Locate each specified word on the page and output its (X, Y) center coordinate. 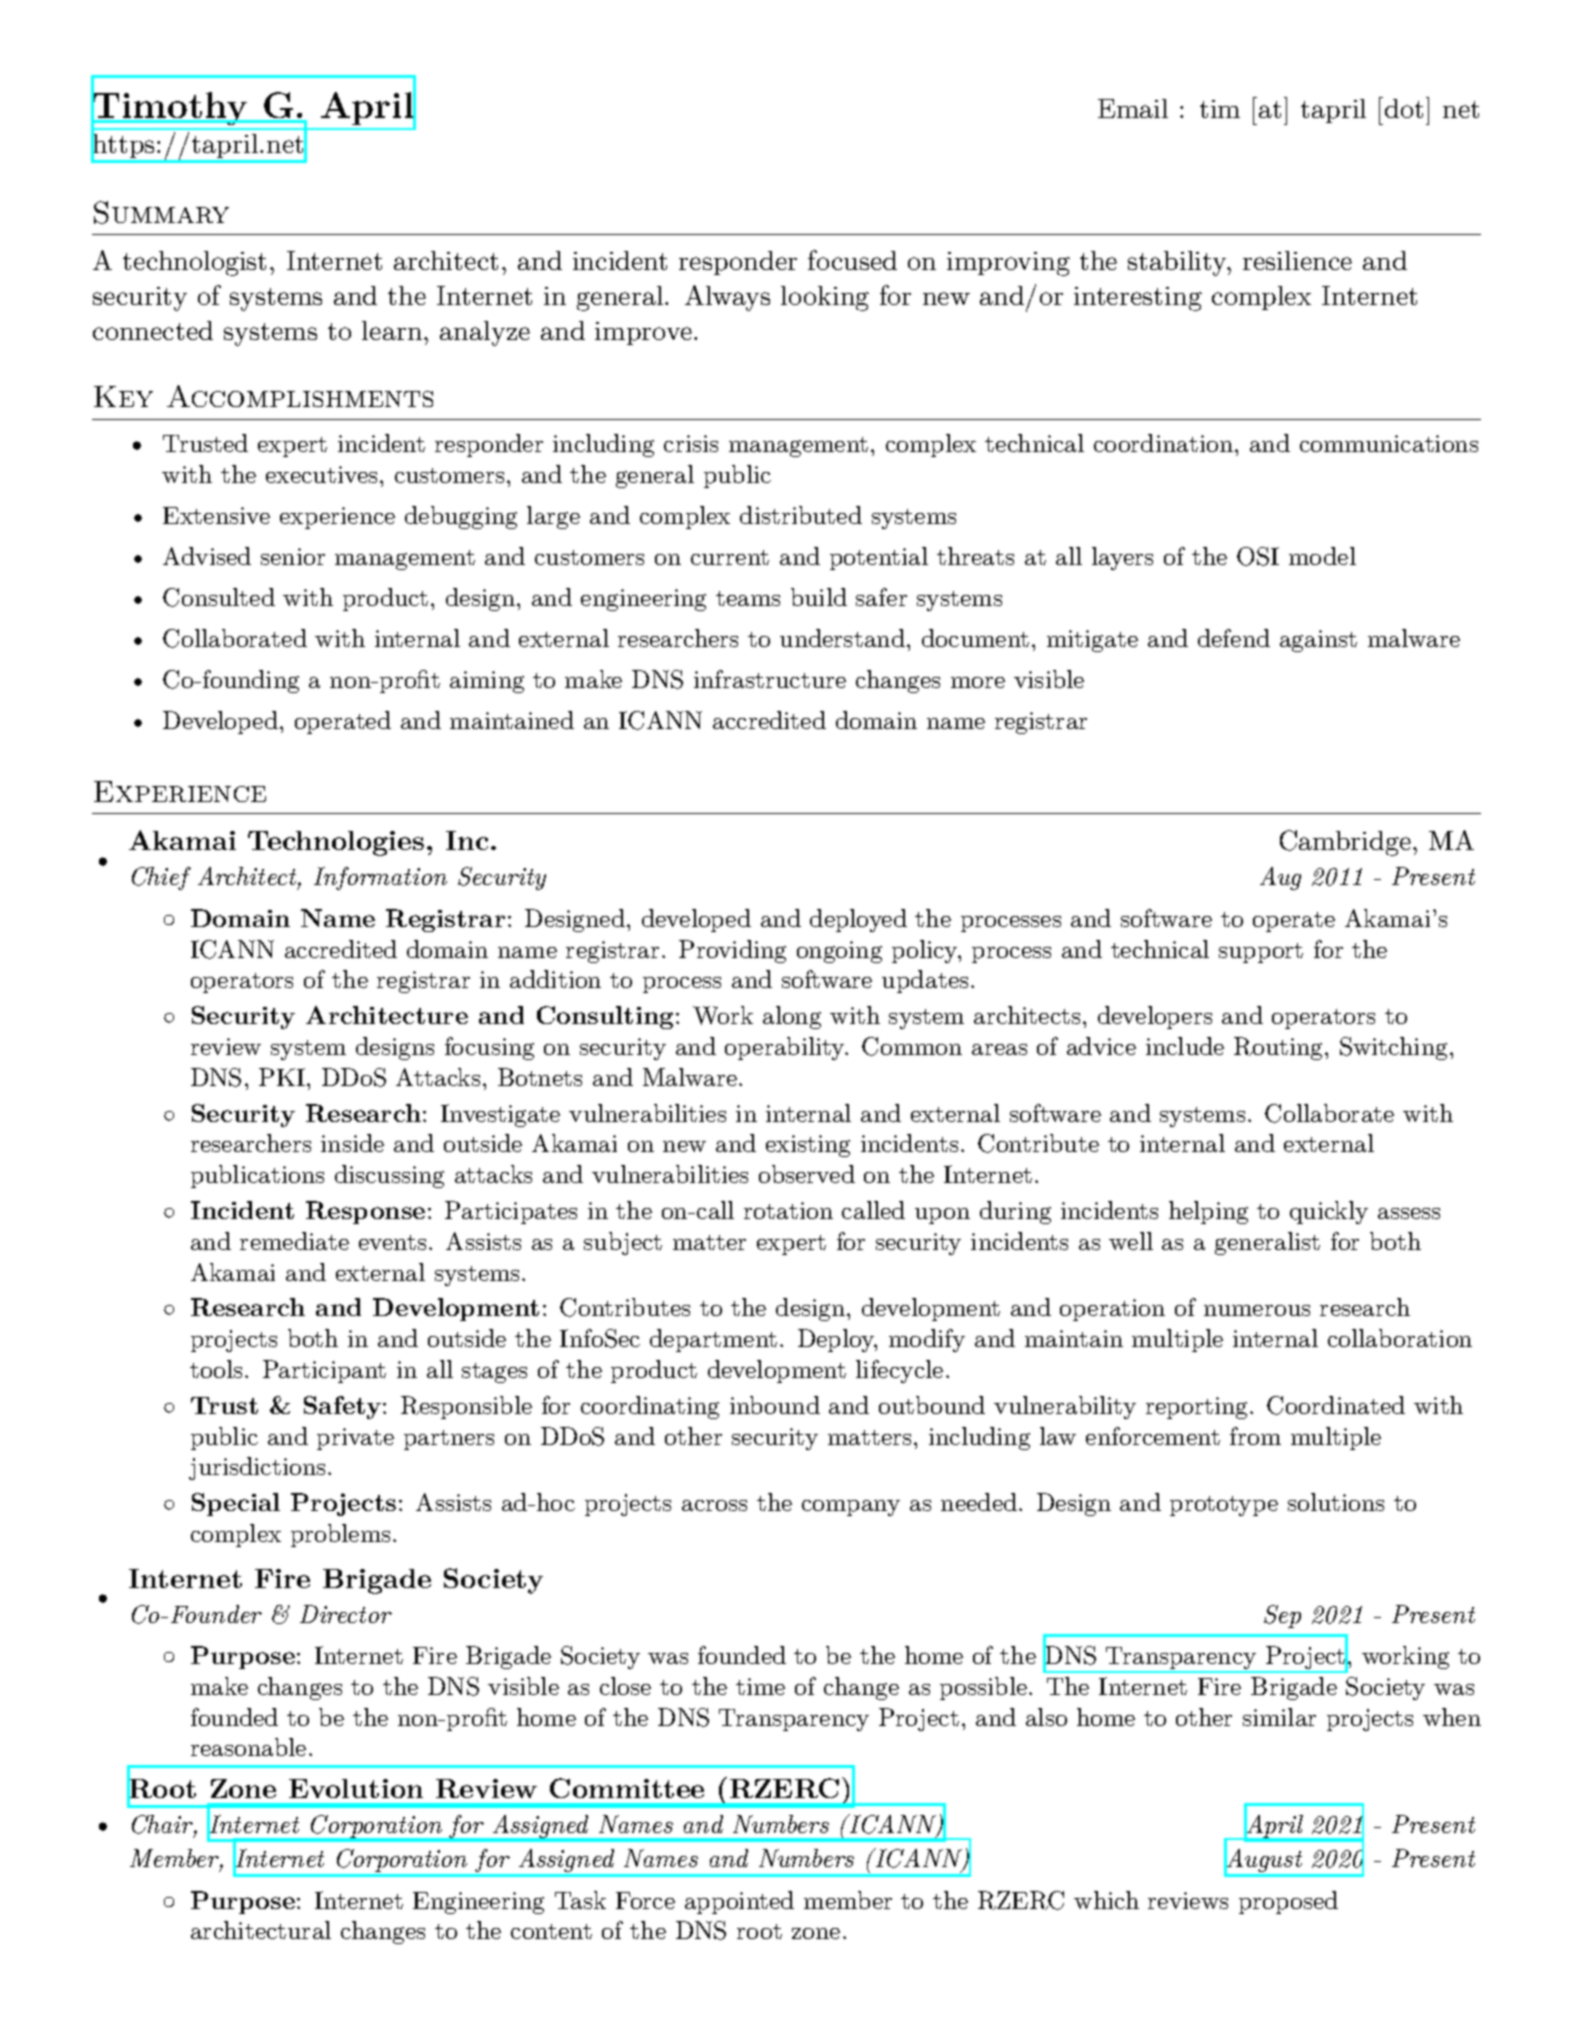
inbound (775, 1405)
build (819, 597)
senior (293, 556)
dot (1404, 108)
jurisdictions (257, 1468)
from (1255, 1436)
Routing (1280, 1048)
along (792, 1017)
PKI (282, 1077)
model (1322, 556)
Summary (161, 212)
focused (852, 260)
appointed (739, 1902)
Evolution (356, 1788)
